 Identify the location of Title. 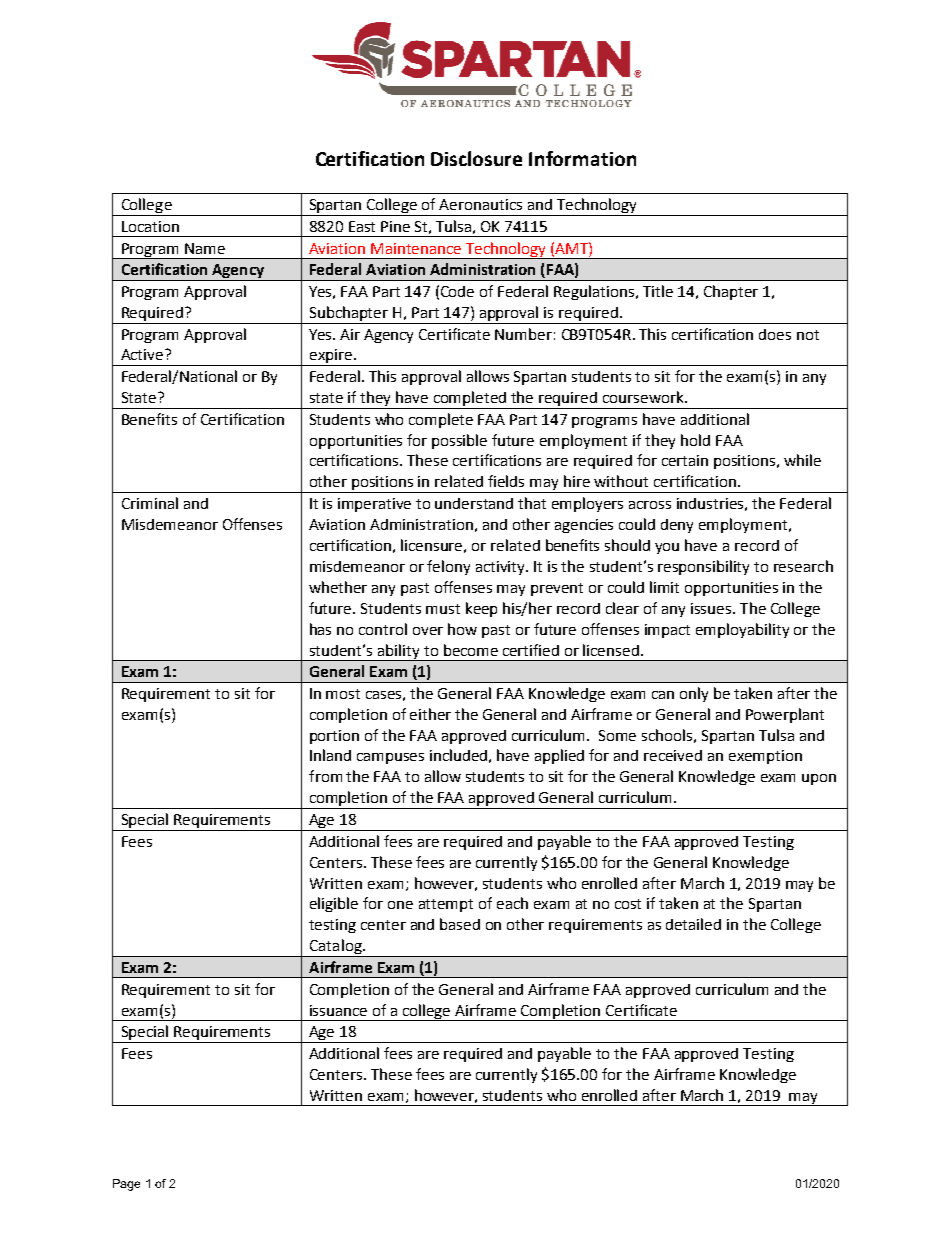
(658, 291).
